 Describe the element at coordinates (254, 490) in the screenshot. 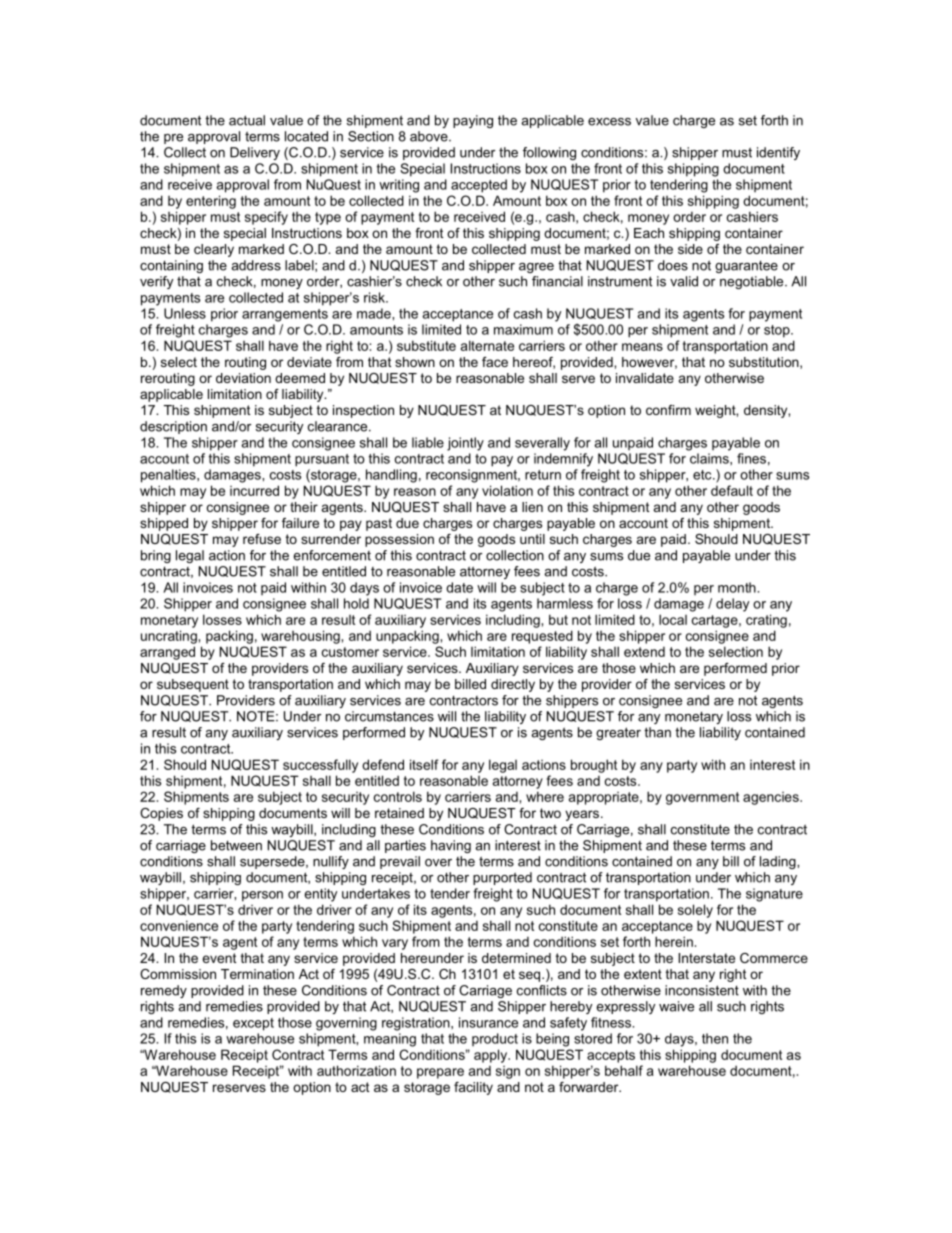

I see `incurred` at that location.
